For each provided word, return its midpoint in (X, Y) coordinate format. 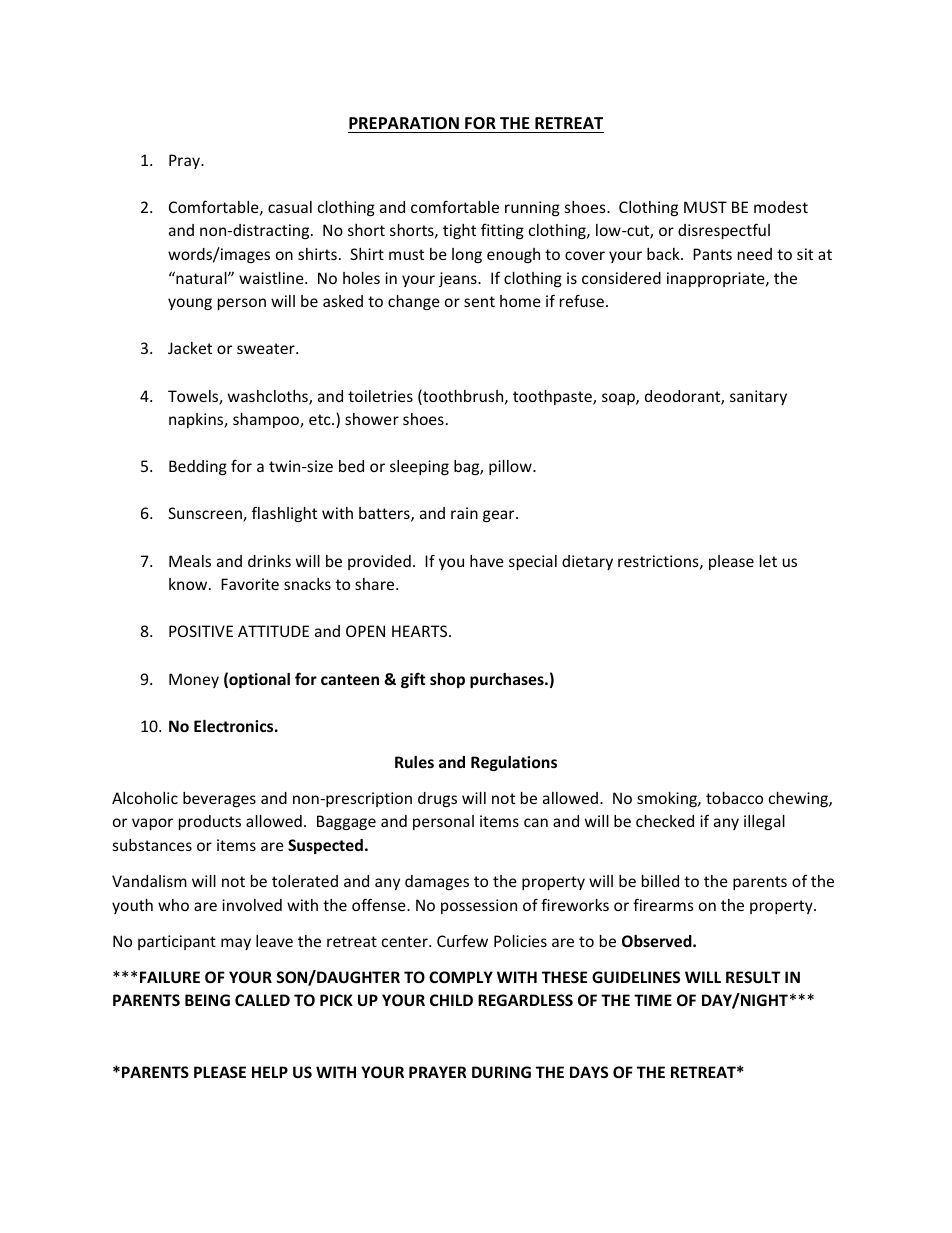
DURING (501, 1072)
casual (290, 207)
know (189, 584)
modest (781, 207)
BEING (207, 1000)
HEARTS (421, 631)
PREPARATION (404, 123)
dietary (587, 562)
